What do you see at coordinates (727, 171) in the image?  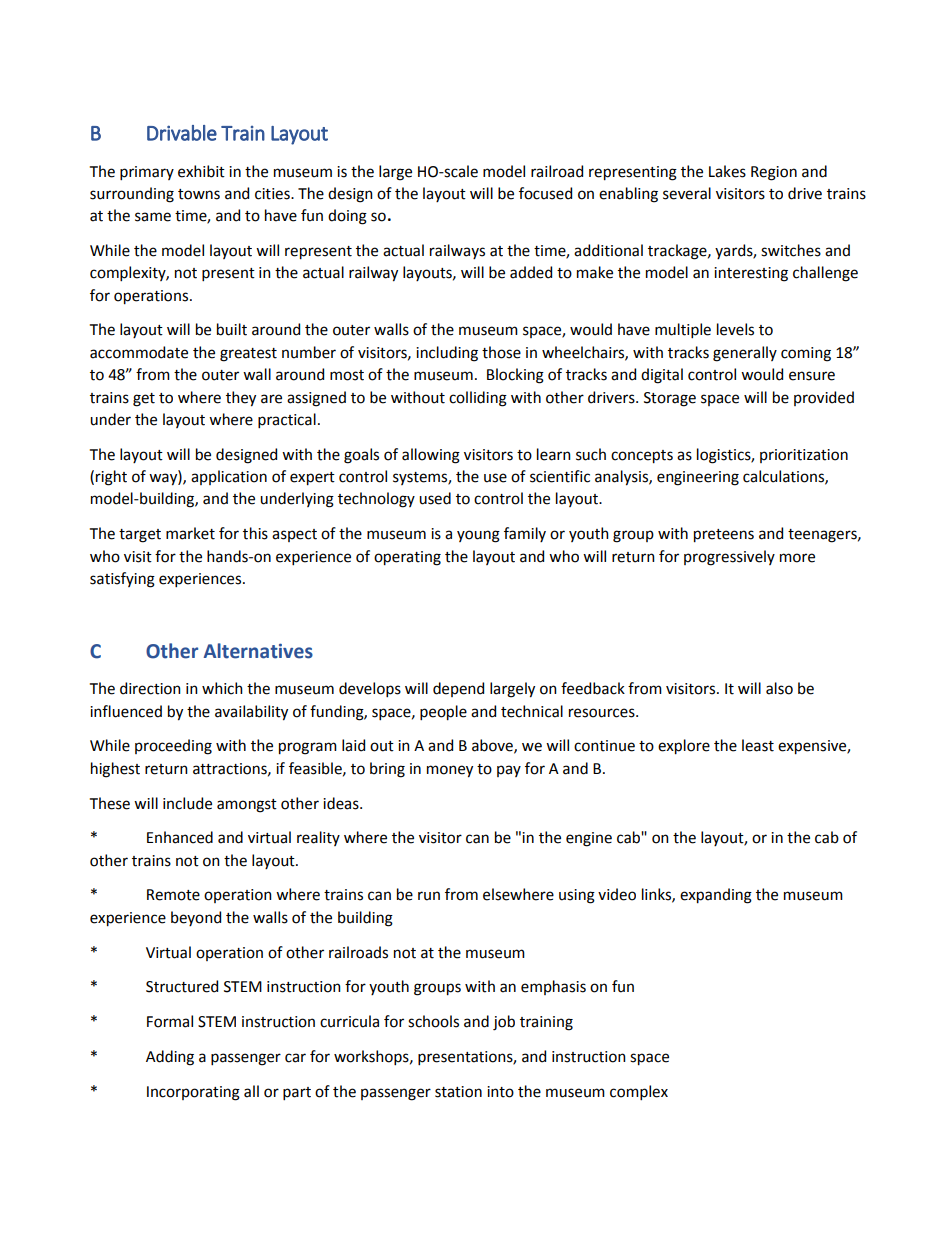 I see `Lakes` at bounding box center [727, 171].
